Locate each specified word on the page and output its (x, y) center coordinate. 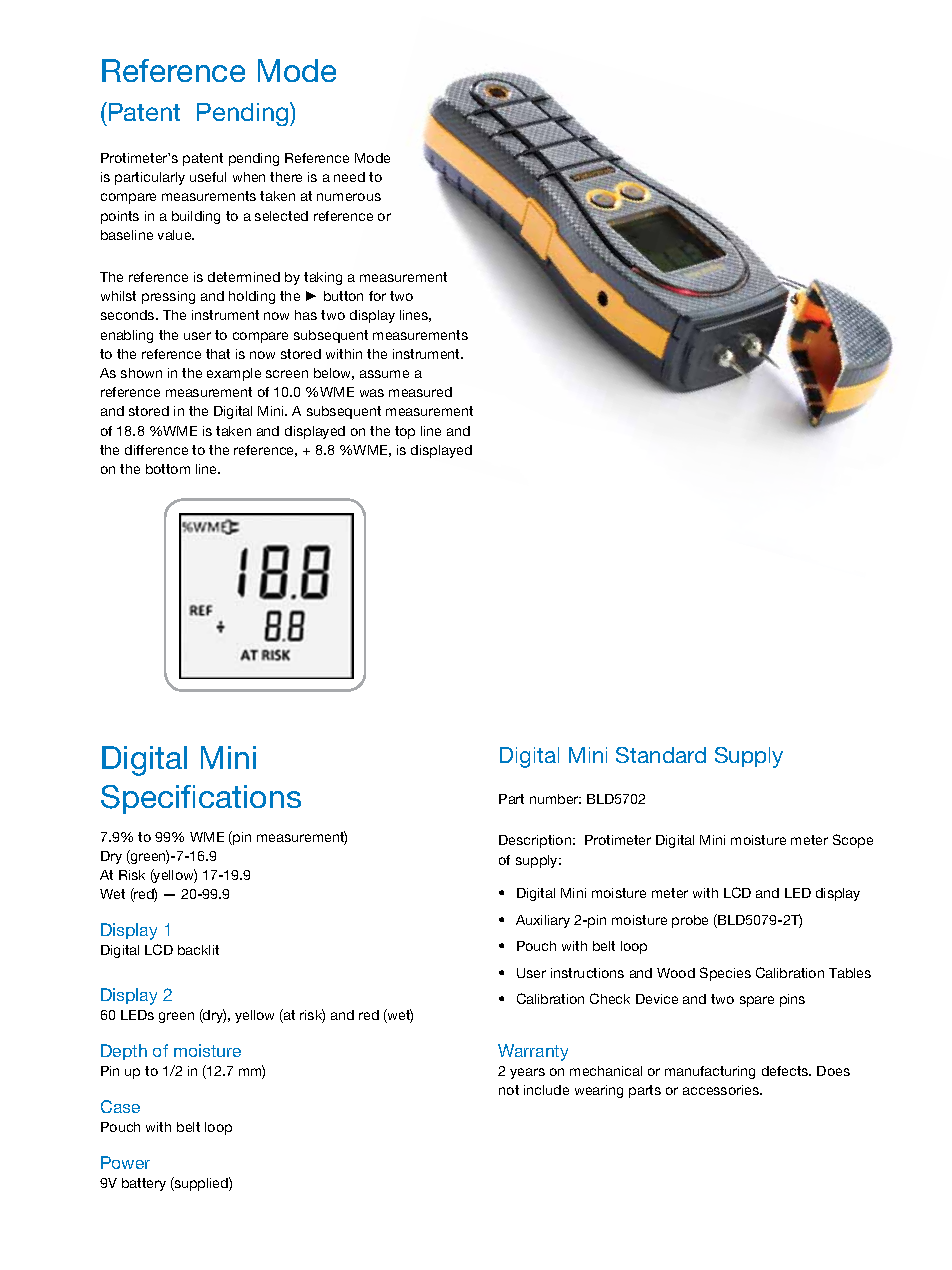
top (405, 432)
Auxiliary (543, 921)
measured (420, 392)
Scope (853, 841)
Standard (661, 755)
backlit (198, 950)
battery (144, 1184)
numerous (349, 197)
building (196, 217)
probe (690, 921)
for (377, 296)
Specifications (201, 799)
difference (156, 450)
